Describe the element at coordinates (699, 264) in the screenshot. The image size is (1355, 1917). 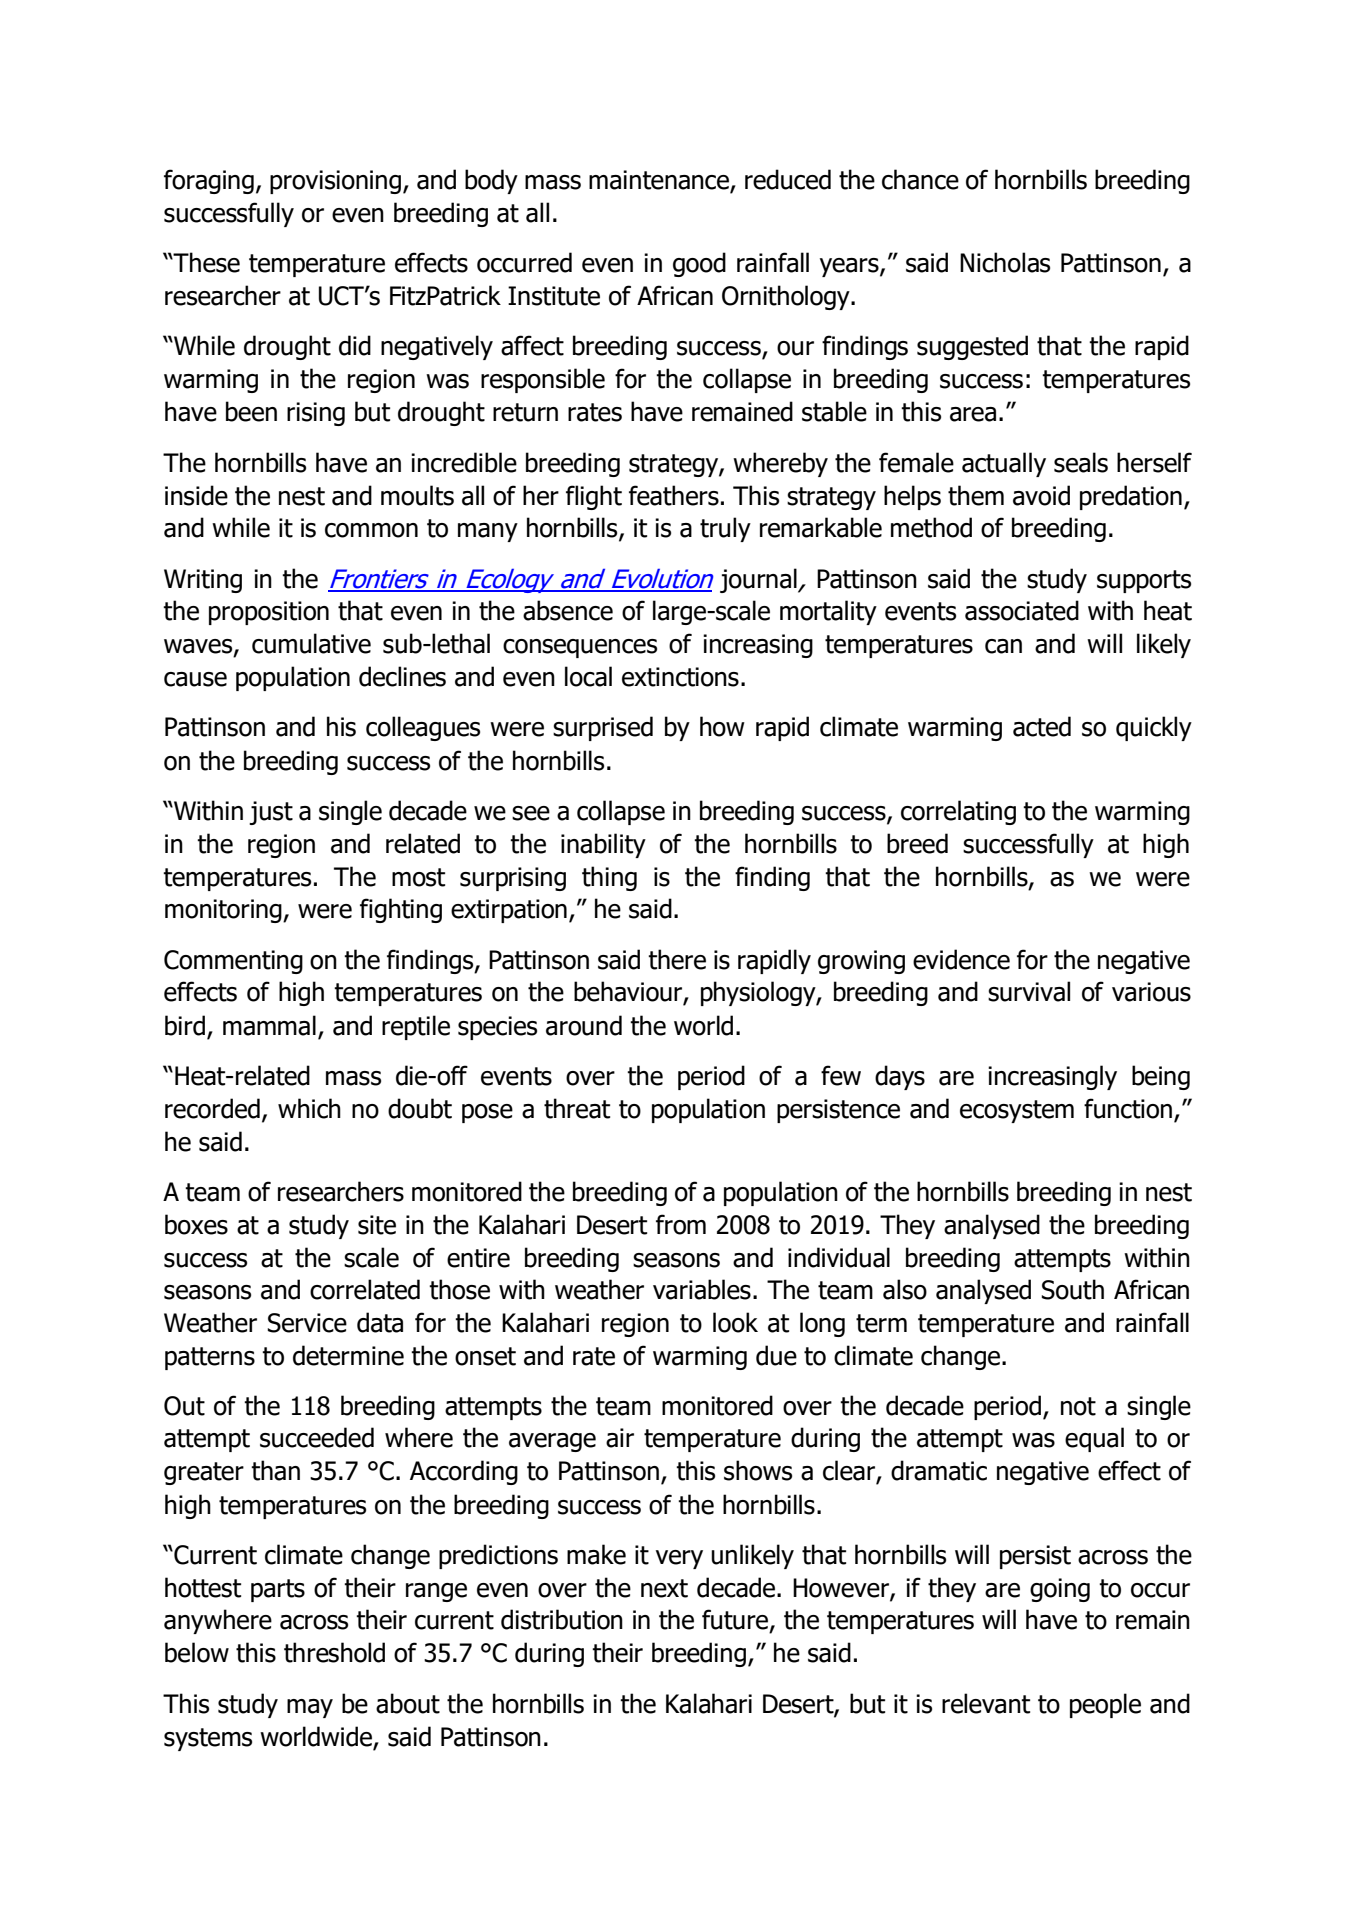
I see `good` at that location.
